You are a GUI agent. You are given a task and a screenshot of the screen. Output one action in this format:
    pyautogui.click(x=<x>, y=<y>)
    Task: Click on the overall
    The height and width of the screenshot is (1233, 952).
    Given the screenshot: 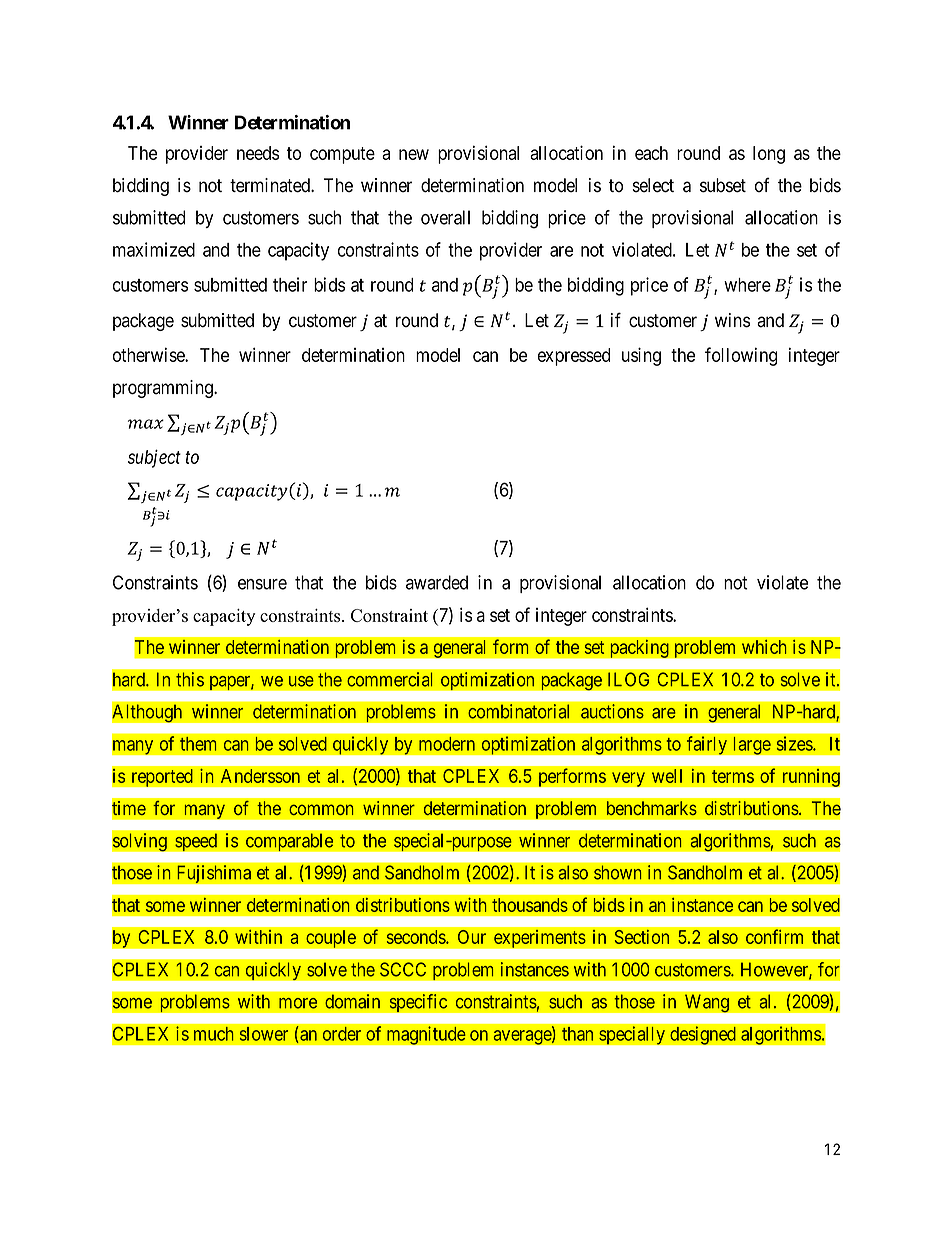 What is the action you would take?
    pyautogui.click(x=445, y=217)
